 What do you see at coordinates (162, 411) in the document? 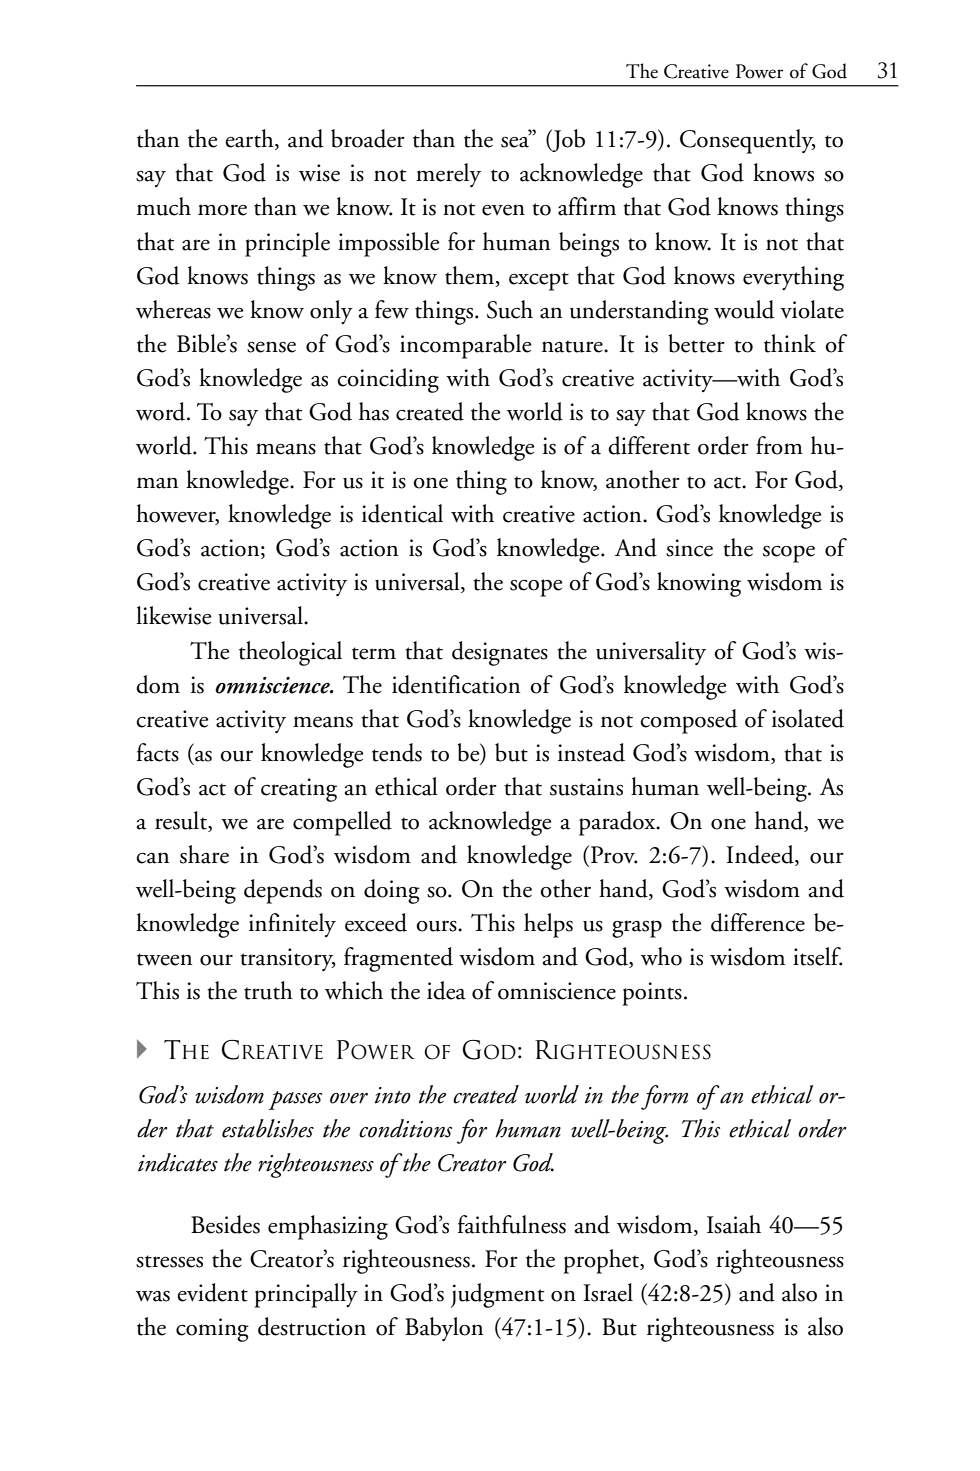
I see `word` at bounding box center [162, 411].
